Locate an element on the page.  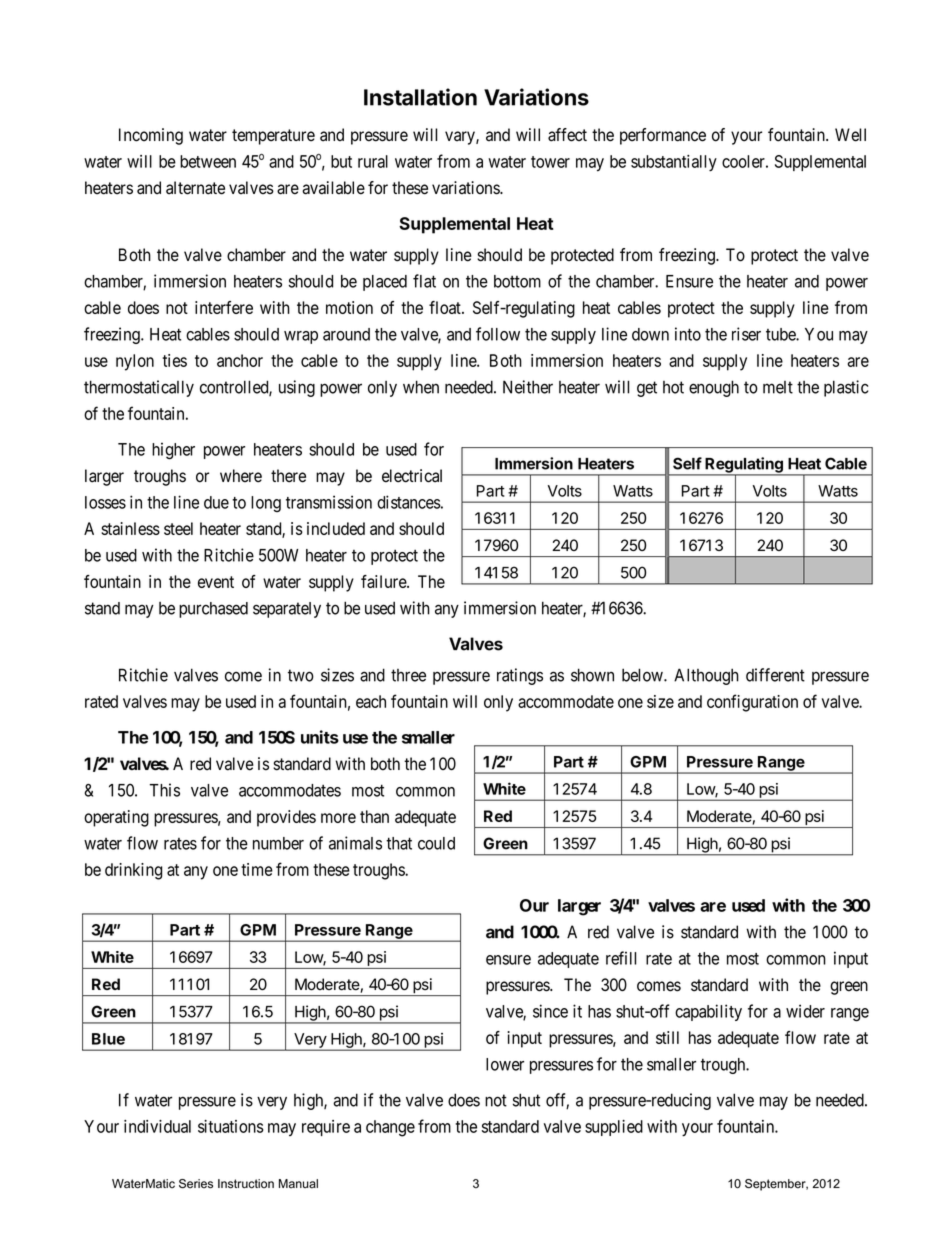
supplied is located at coordinates (614, 1128).
